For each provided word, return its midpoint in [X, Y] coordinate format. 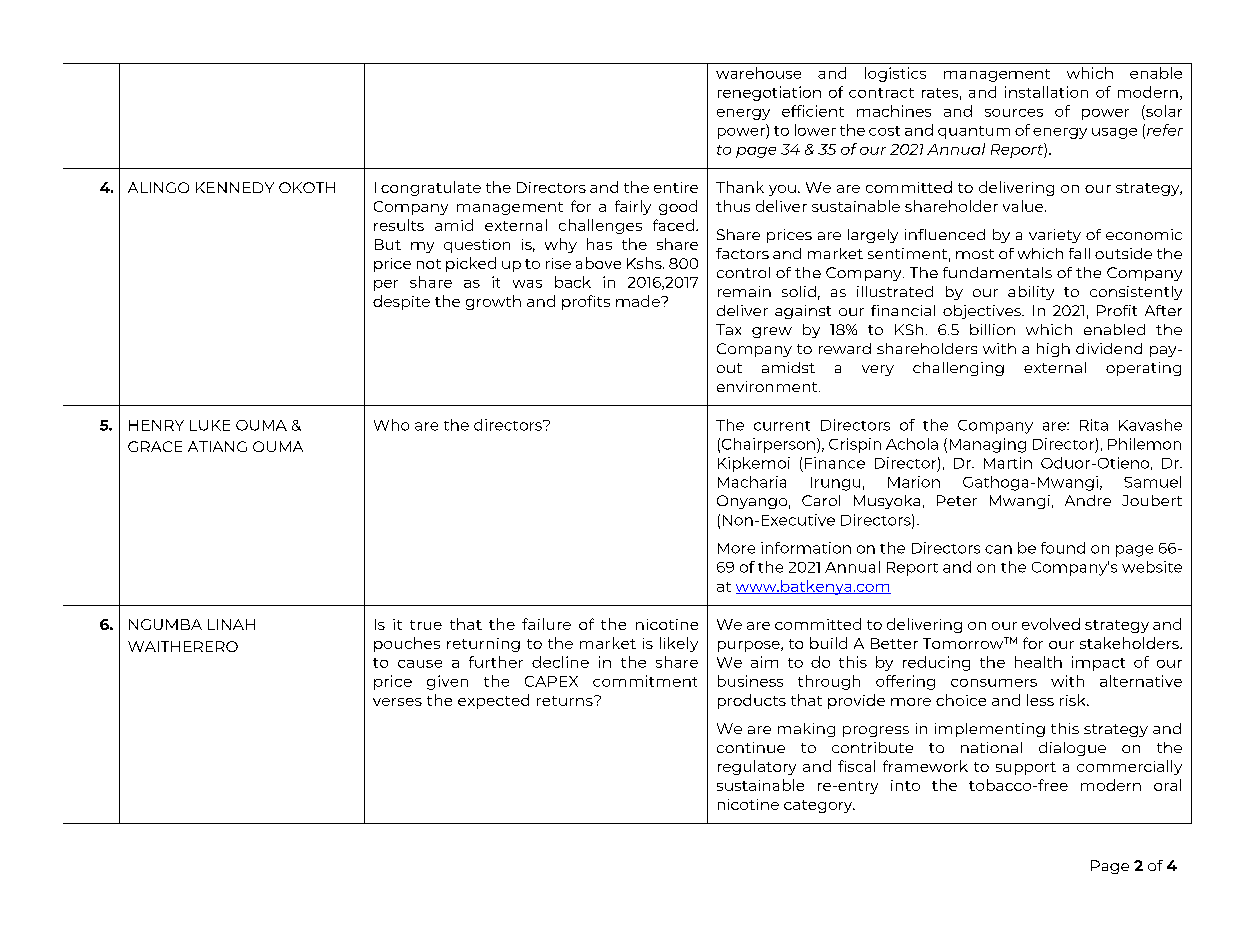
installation [1046, 92]
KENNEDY [235, 187]
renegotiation [769, 93]
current [782, 426]
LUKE [210, 425]
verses [397, 702]
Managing [988, 445]
